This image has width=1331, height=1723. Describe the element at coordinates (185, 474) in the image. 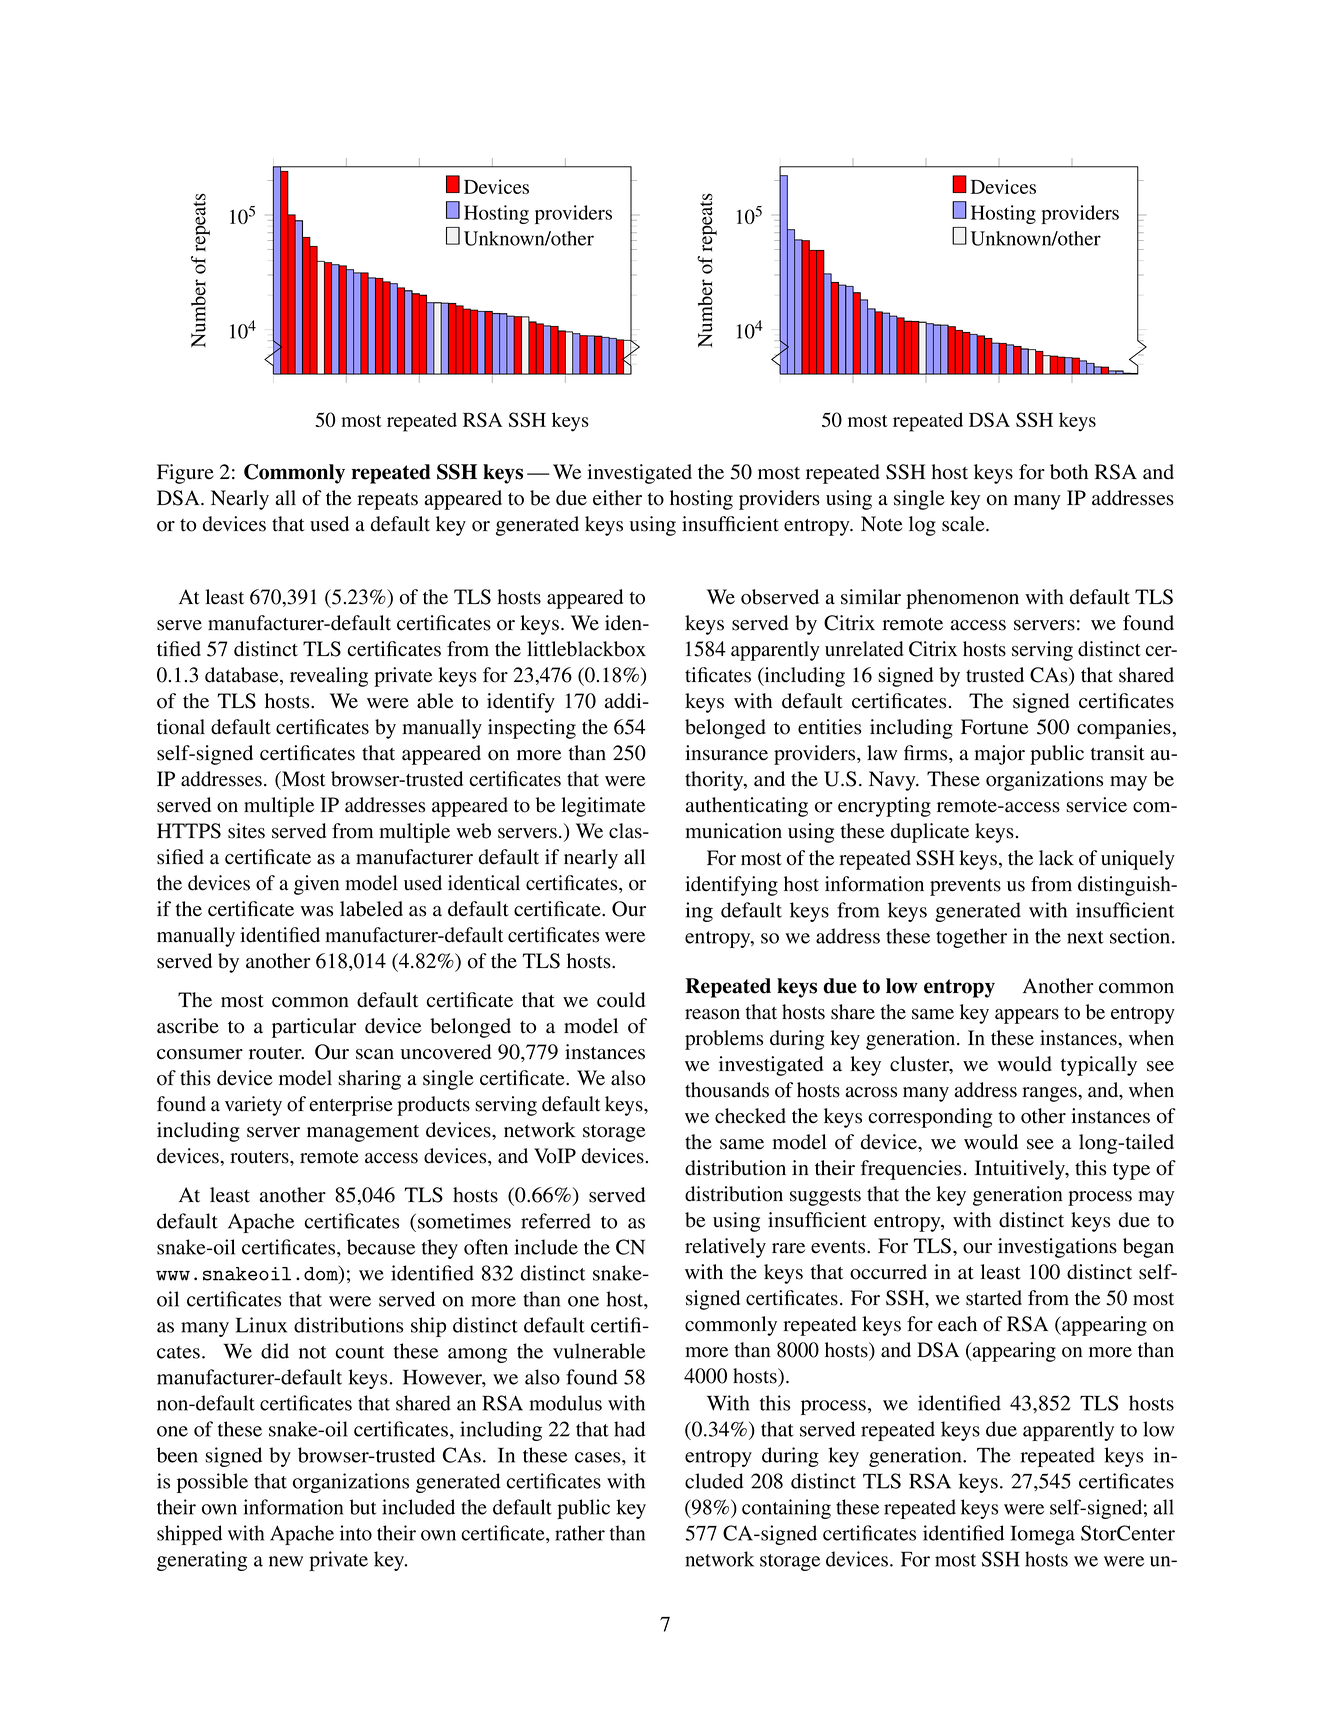

I see `Figure` at that location.
